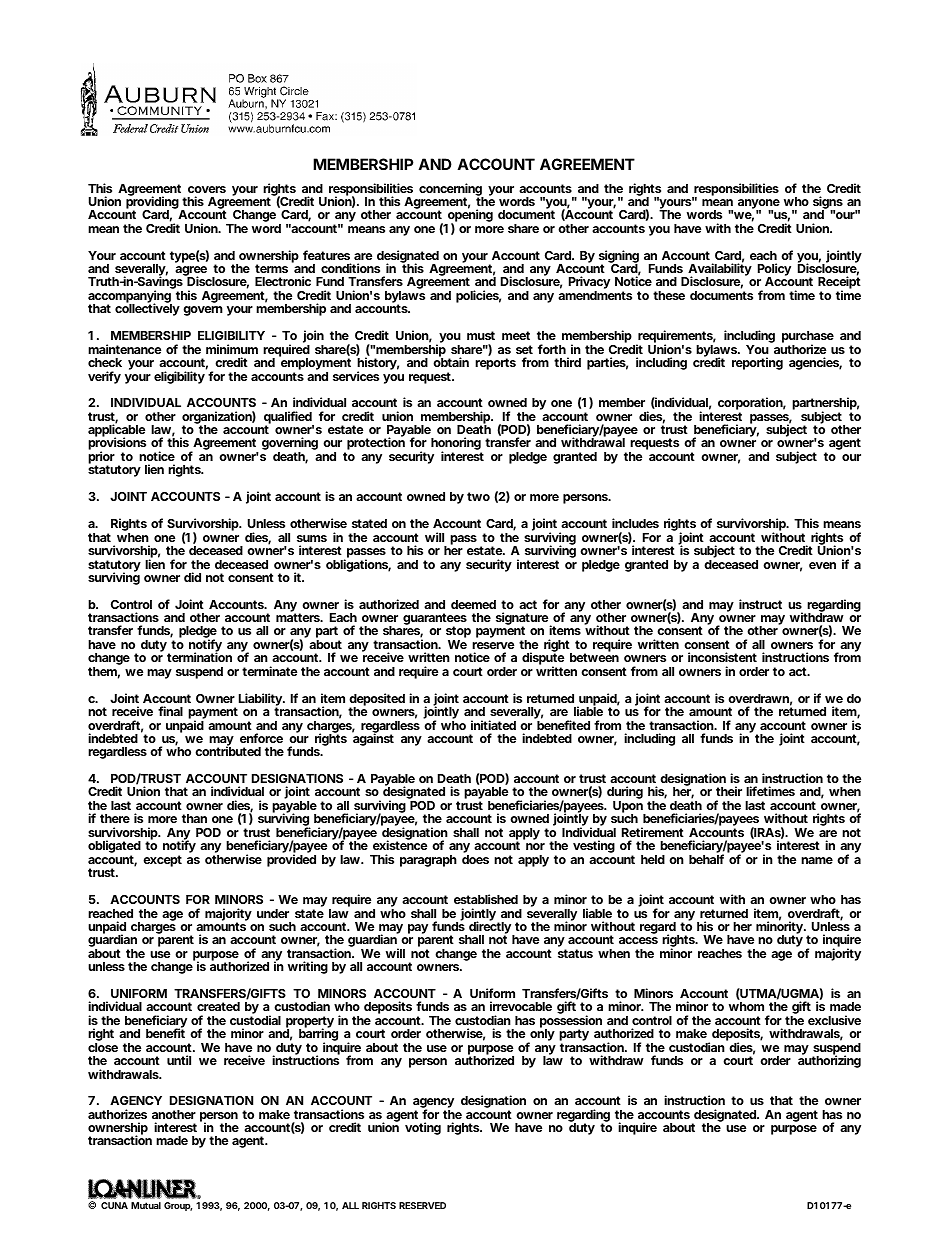 The image size is (952, 1233). Describe the element at coordinates (822, 565) in the screenshot. I see `even` at that location.
